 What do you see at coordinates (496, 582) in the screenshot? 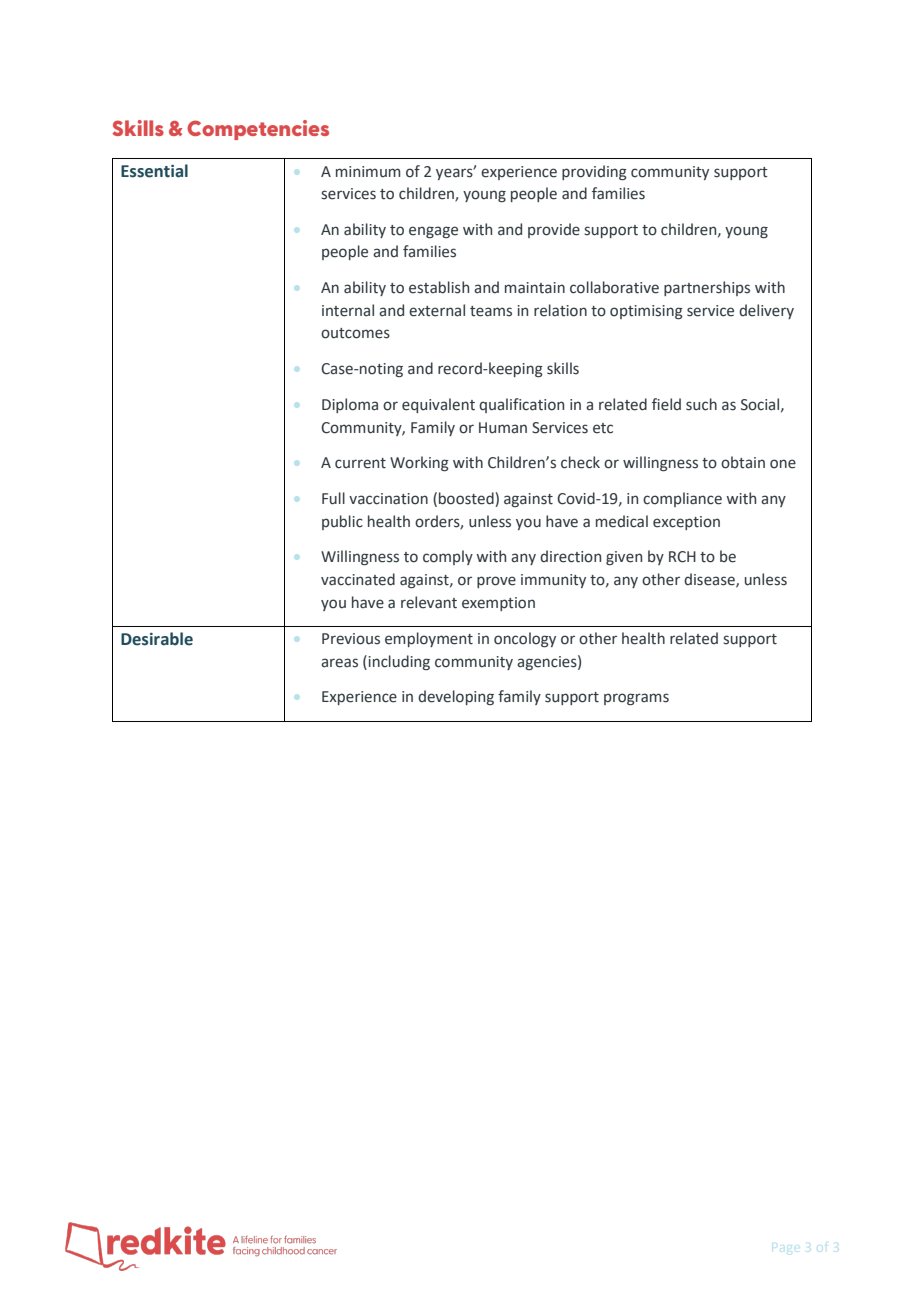
I see `prove` at bounding box center [496, 582].
